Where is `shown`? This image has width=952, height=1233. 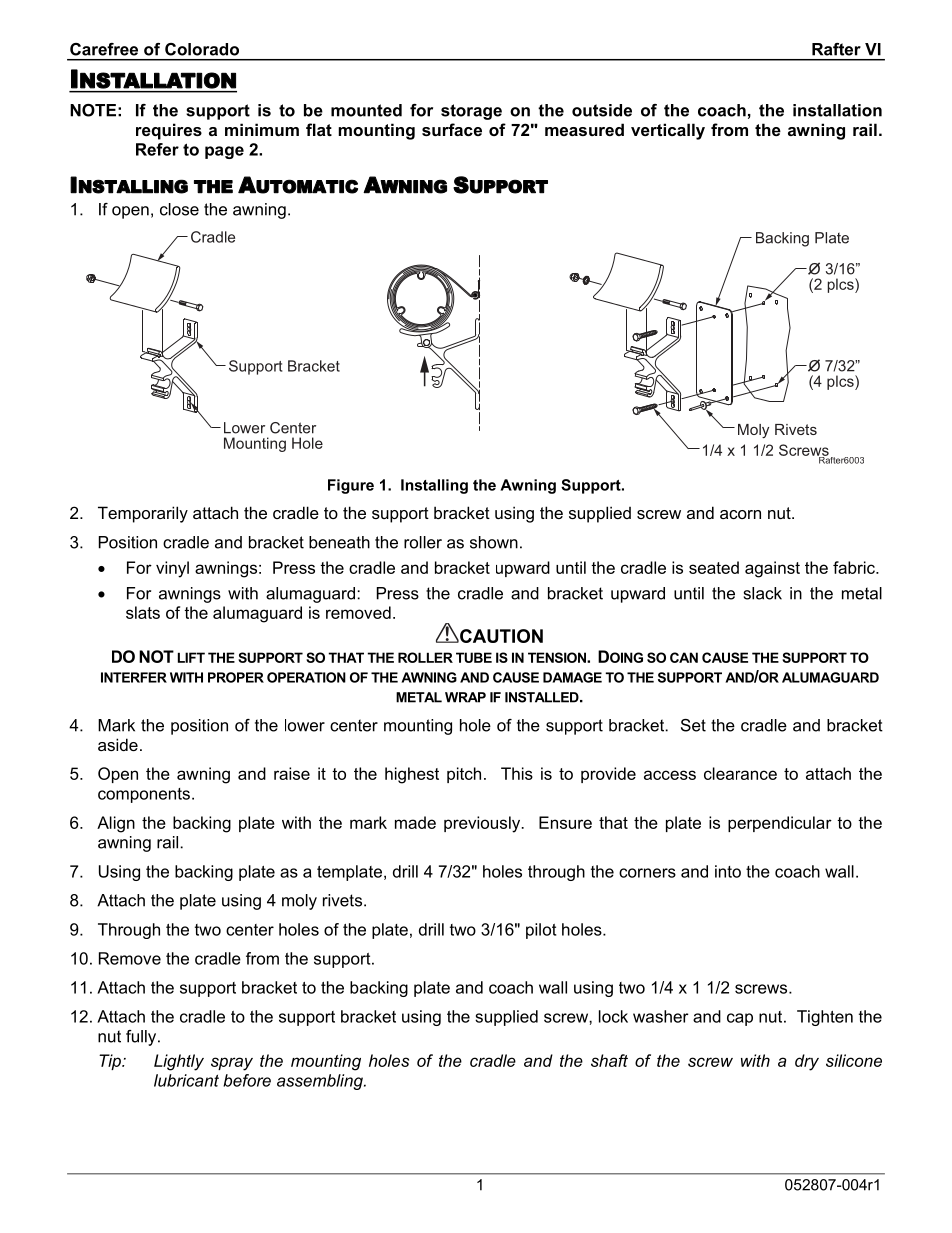 shown is located at coordinates (494, 542).
